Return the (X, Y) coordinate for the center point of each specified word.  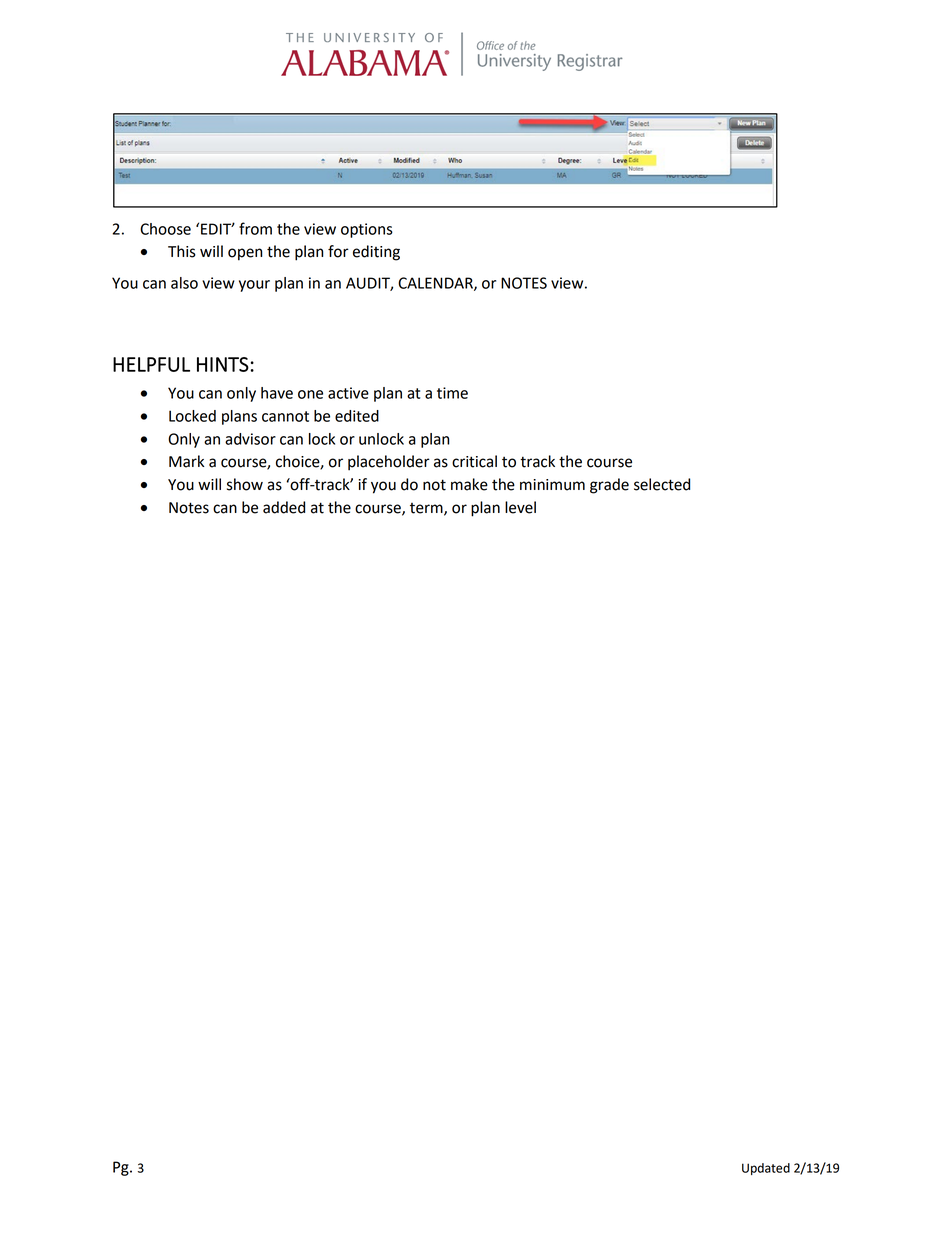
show (245, 484)
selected (662, 484)
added (284, 507)
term (427, 509)
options (367, 230)
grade (609, 486)
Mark (186, 461)
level (520, 507)
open (245, 254)
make (469, 484)
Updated (766, 1169)
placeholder (389, 463)
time (452, 393)
